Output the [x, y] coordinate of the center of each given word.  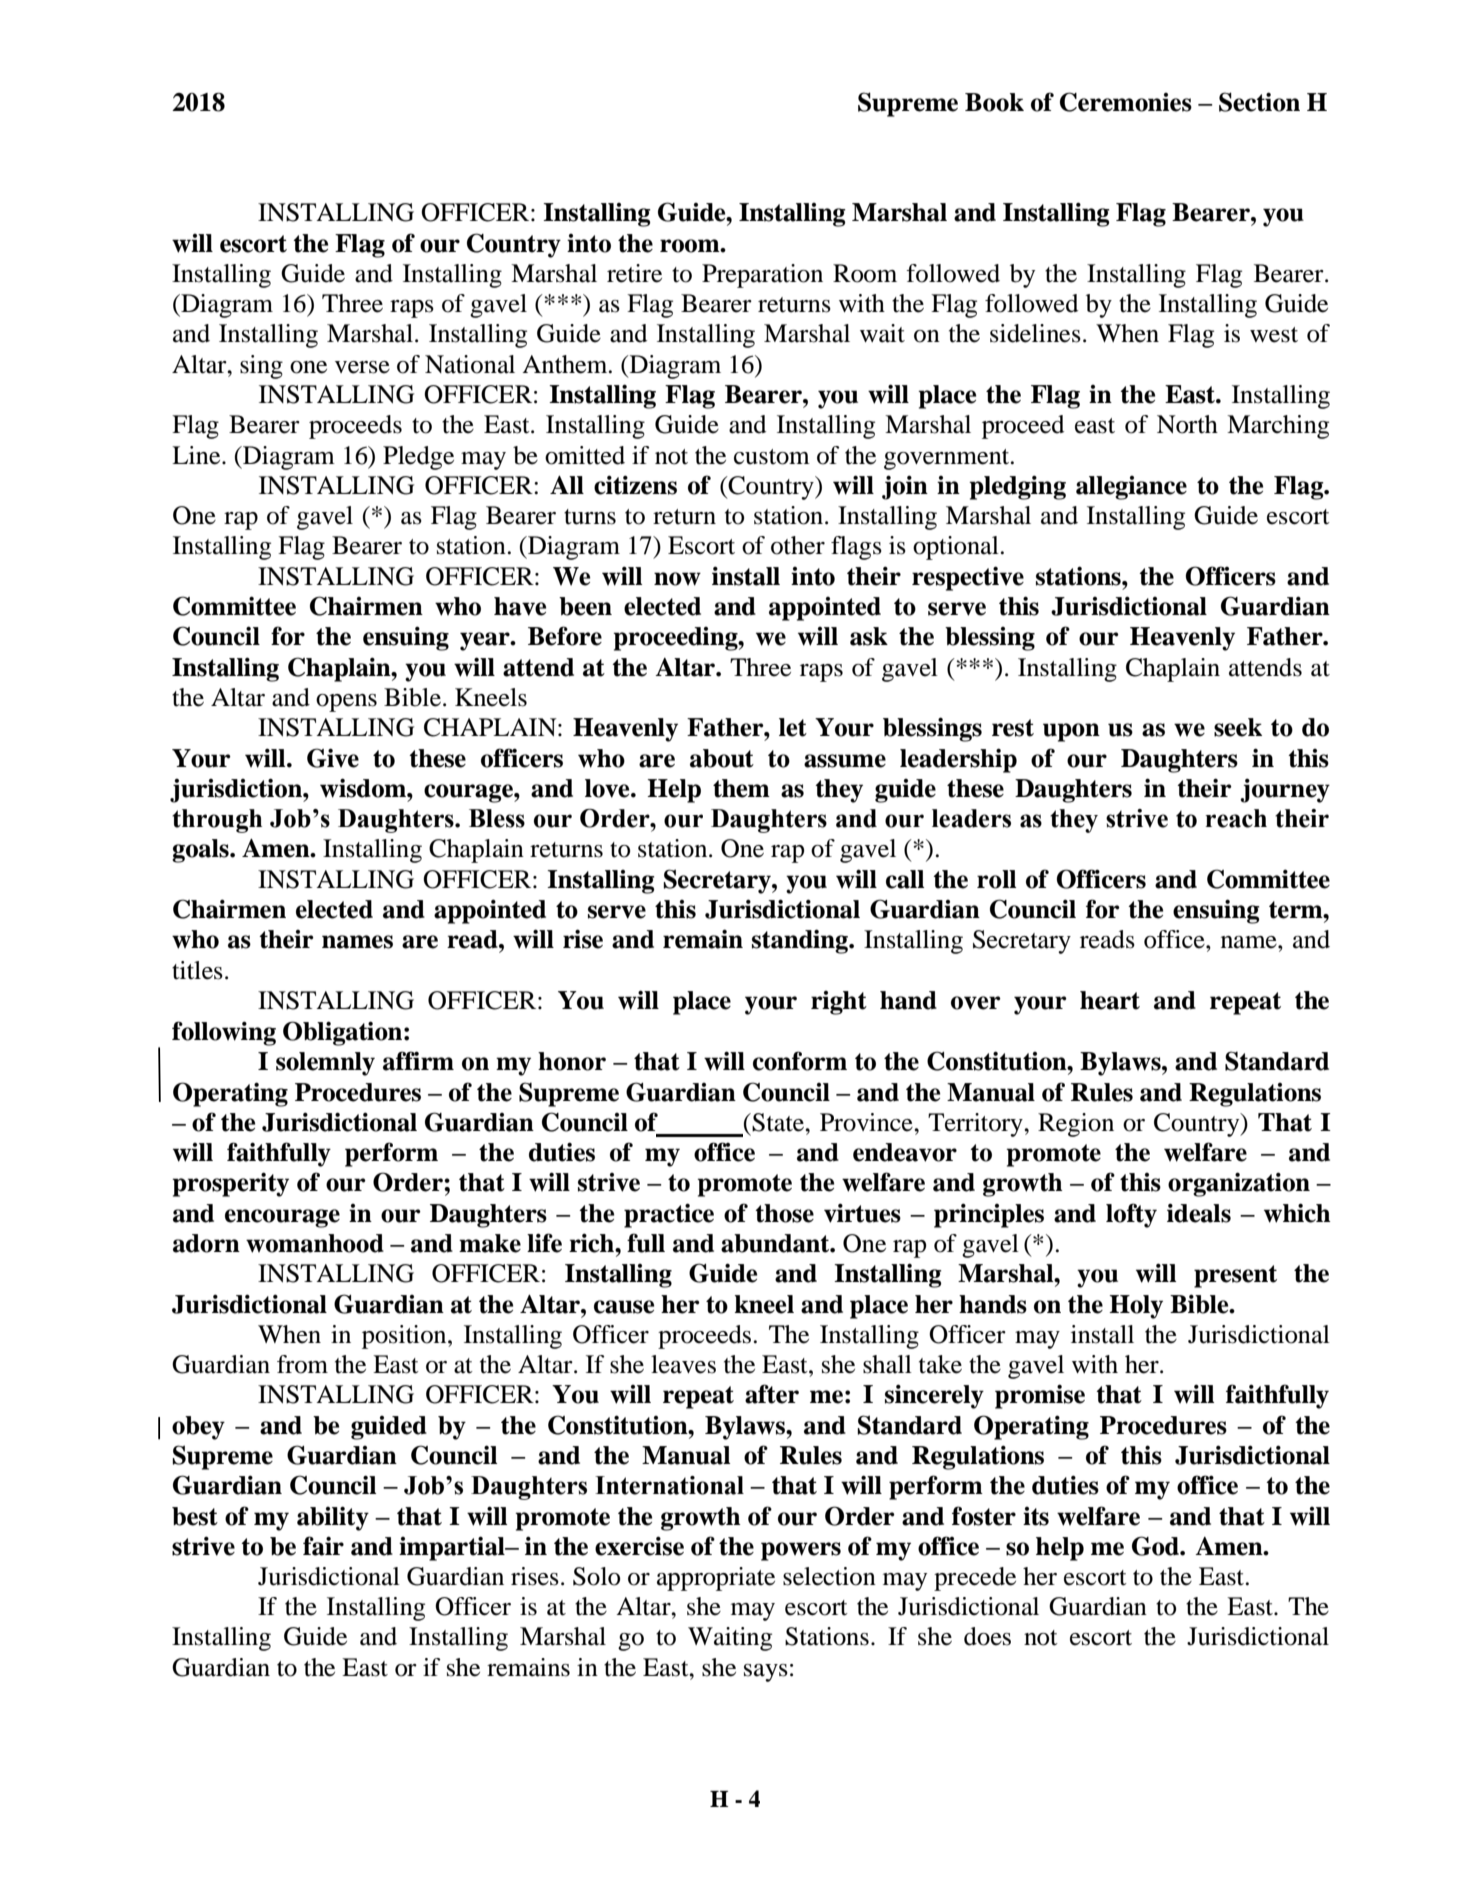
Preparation [762, 276]
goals [201, 851]
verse [362, 367]
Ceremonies [1126, 102]
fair [323, 1546]
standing [801, 941]
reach [1236, 818]
